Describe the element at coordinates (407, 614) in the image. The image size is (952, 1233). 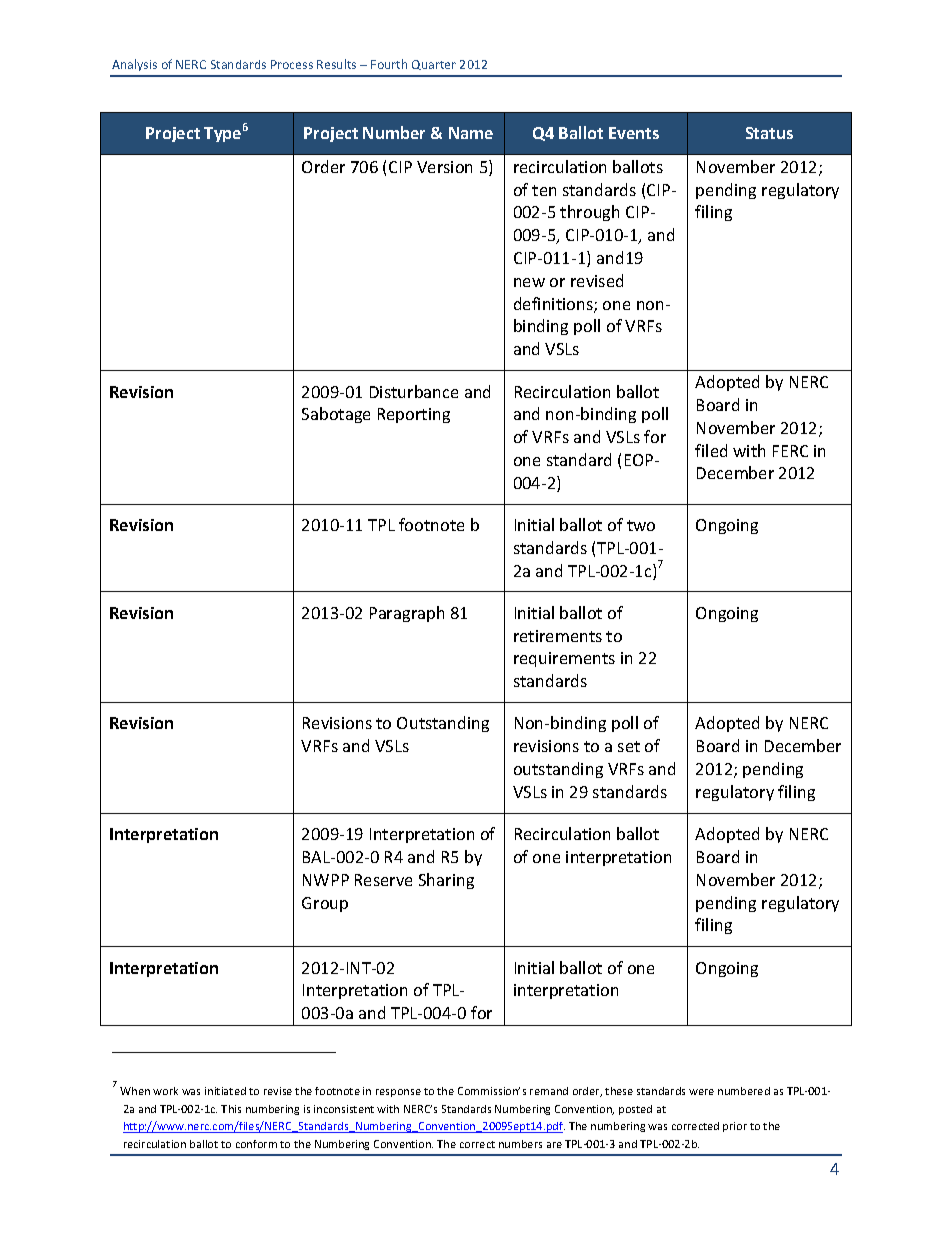
I see `Paragraph` at that location.
